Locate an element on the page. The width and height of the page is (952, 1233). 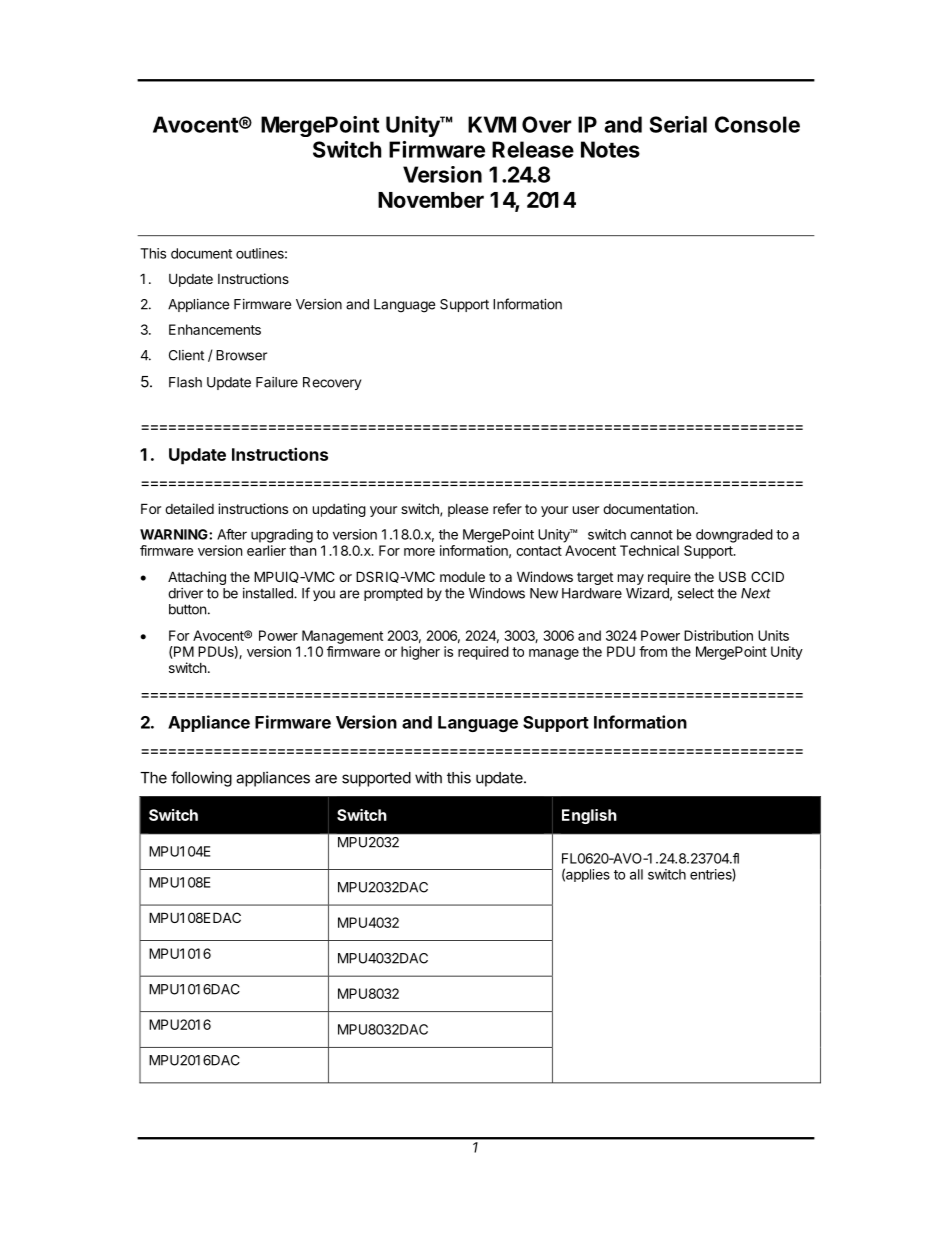
higher is located at coordinates (420, 653).
